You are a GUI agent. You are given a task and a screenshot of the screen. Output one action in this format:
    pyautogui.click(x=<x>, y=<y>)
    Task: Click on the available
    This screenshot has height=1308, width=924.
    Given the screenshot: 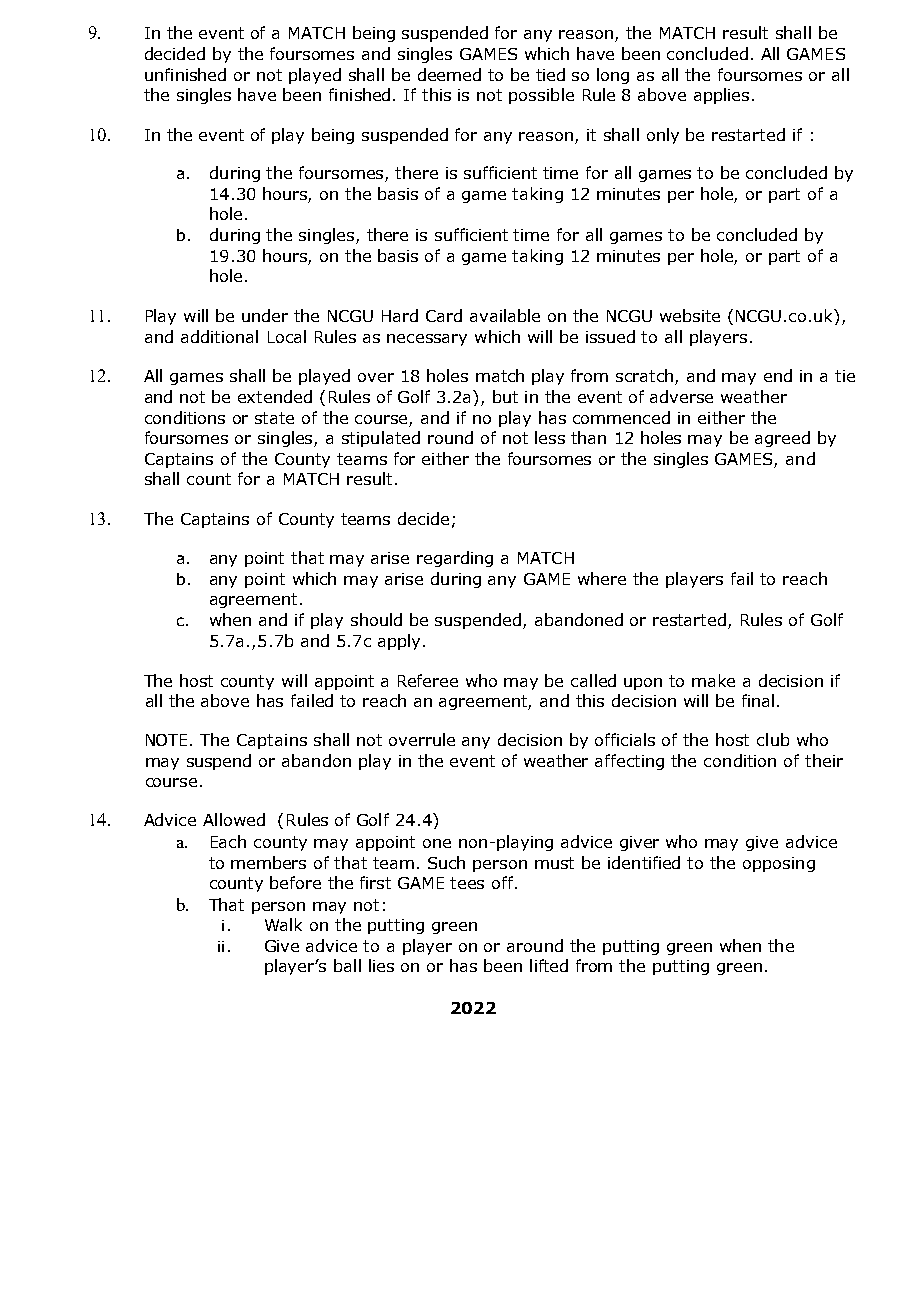 What is the action you would take?
    pyautogui.click(x=505, y=315)
